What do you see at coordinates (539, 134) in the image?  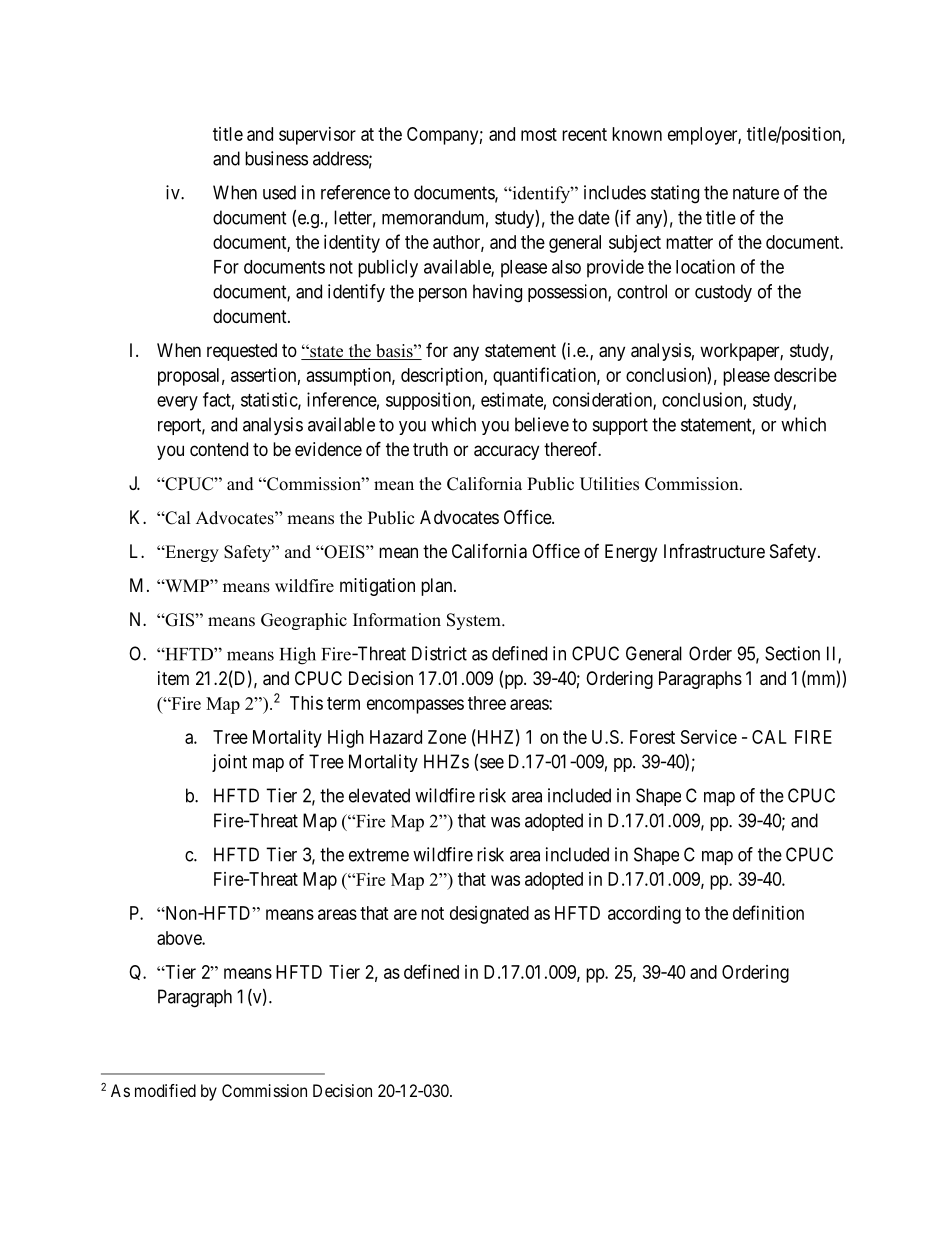 I see `most` at bounding box center [539, 134].
